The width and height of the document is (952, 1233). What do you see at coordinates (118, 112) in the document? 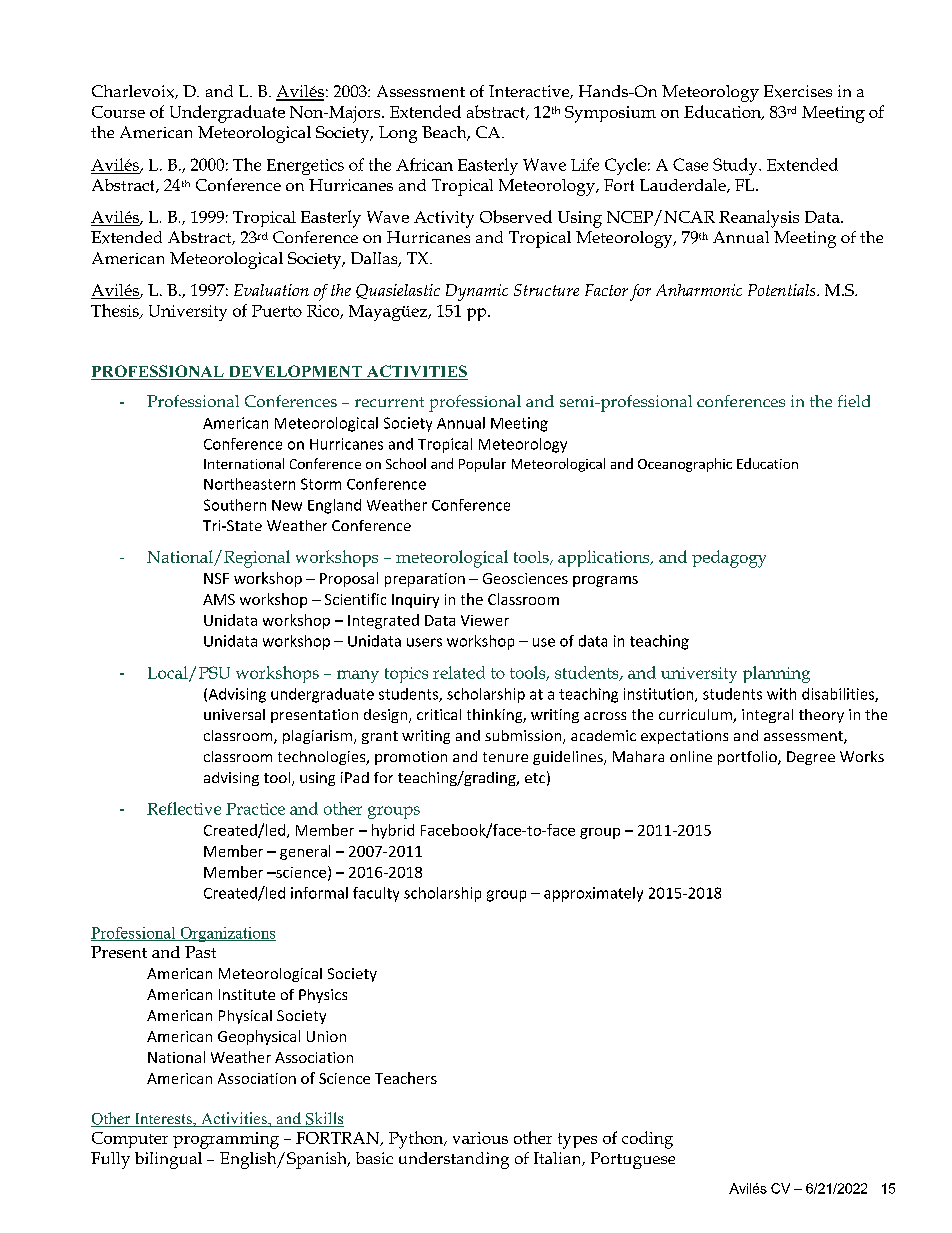
I see `Course` at bounding box center [118, 112].
